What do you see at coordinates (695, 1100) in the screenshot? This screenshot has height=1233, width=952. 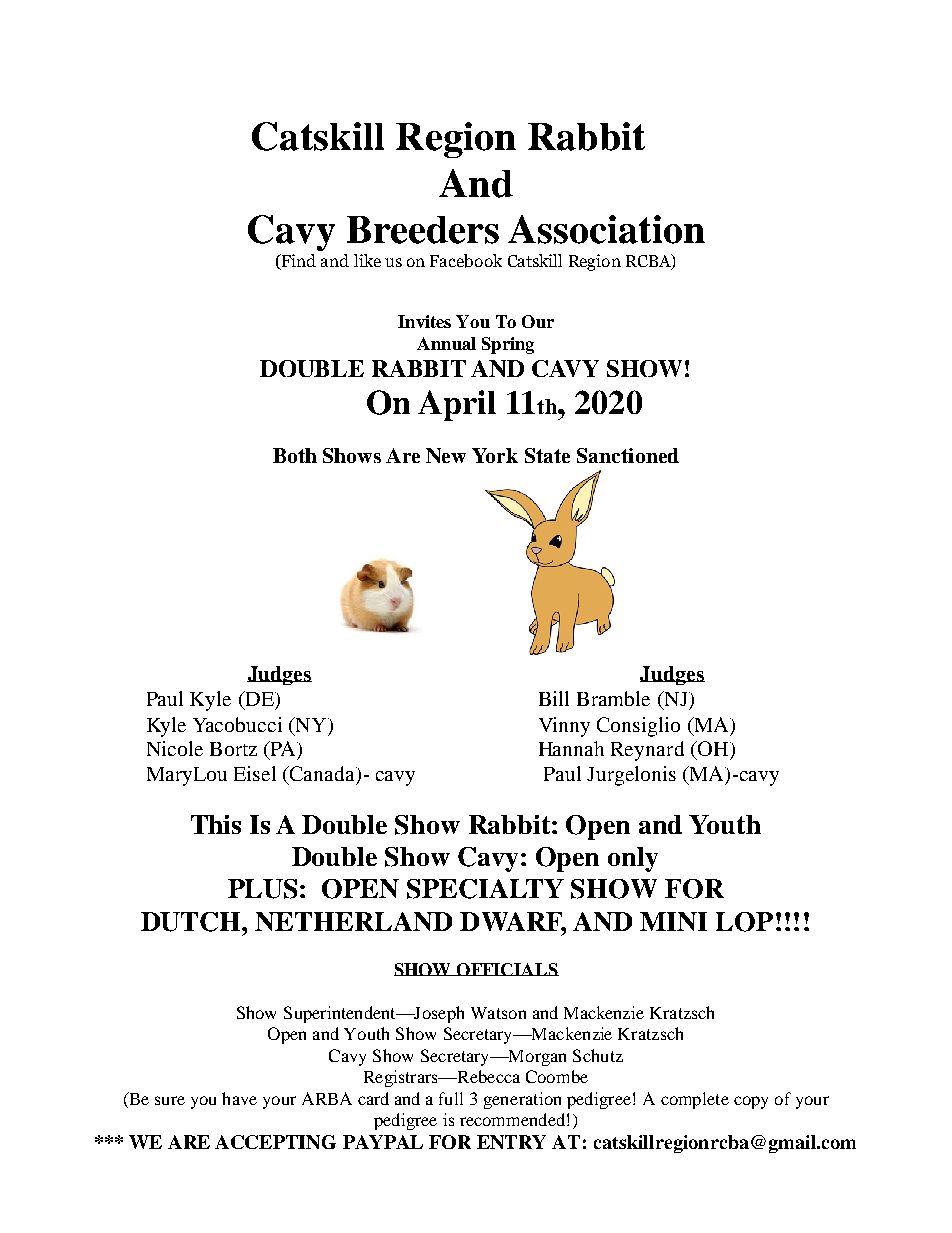 I see `complete` at bounding box center [695, 1100].
